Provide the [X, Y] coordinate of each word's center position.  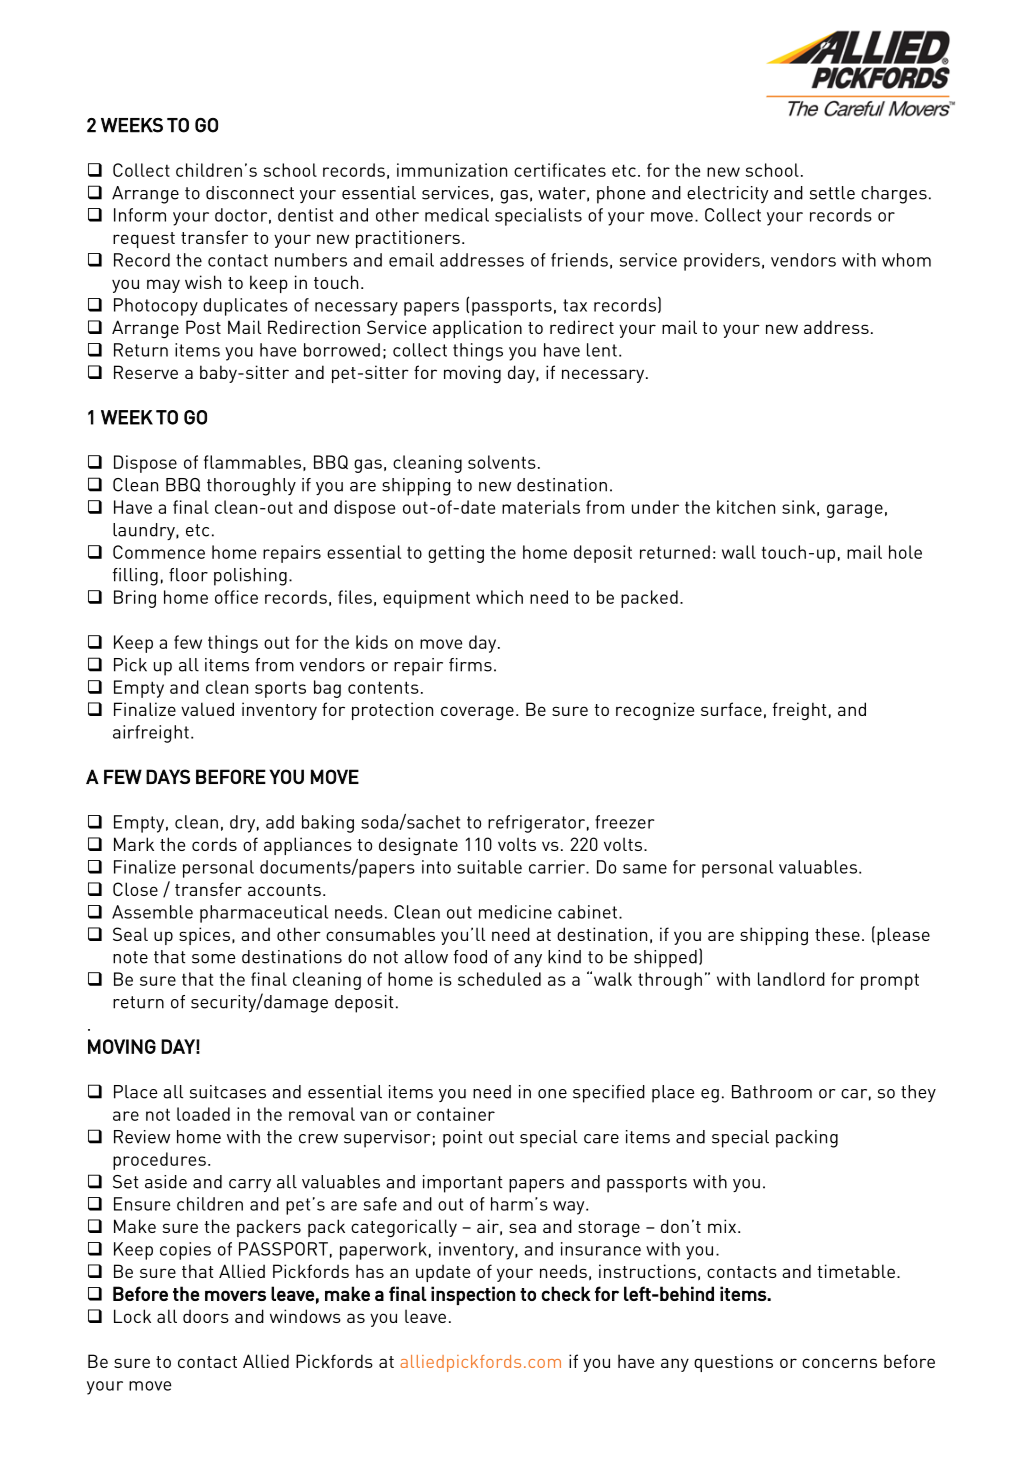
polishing [250, 577]
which [499, 597]
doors [206, 1316]
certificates [560, 170]
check [566, 1293]
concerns [839, 1363]
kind [564, 957]
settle [832, 193]
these [837, 934]
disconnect [250, 193]
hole [905, 552]
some [214, 959]
